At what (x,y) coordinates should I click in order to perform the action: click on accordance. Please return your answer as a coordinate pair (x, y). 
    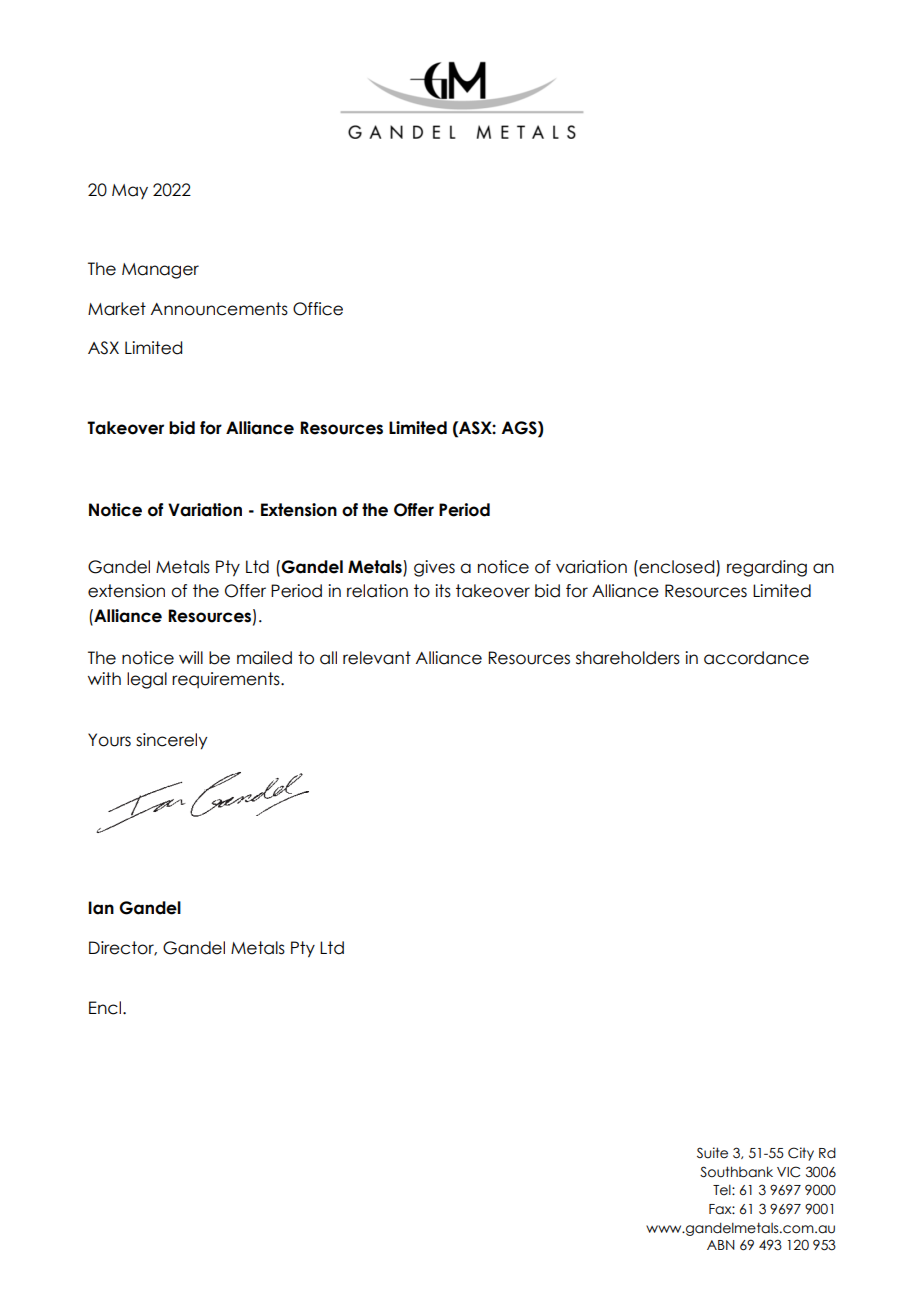
    Looking at the image, I should click on (756, 658).
